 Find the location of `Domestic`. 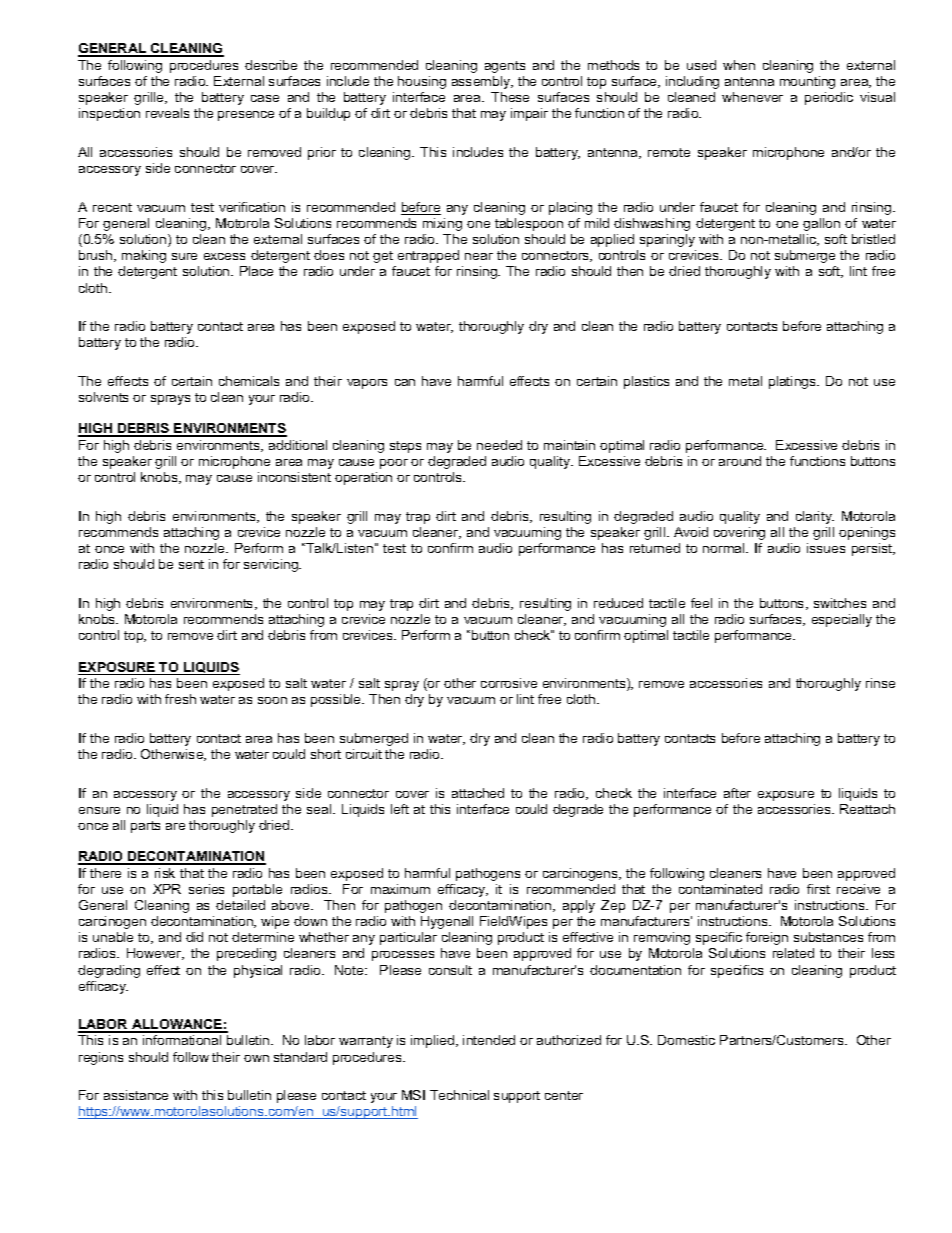

Domestic is located at coordinates (686, 1040).
